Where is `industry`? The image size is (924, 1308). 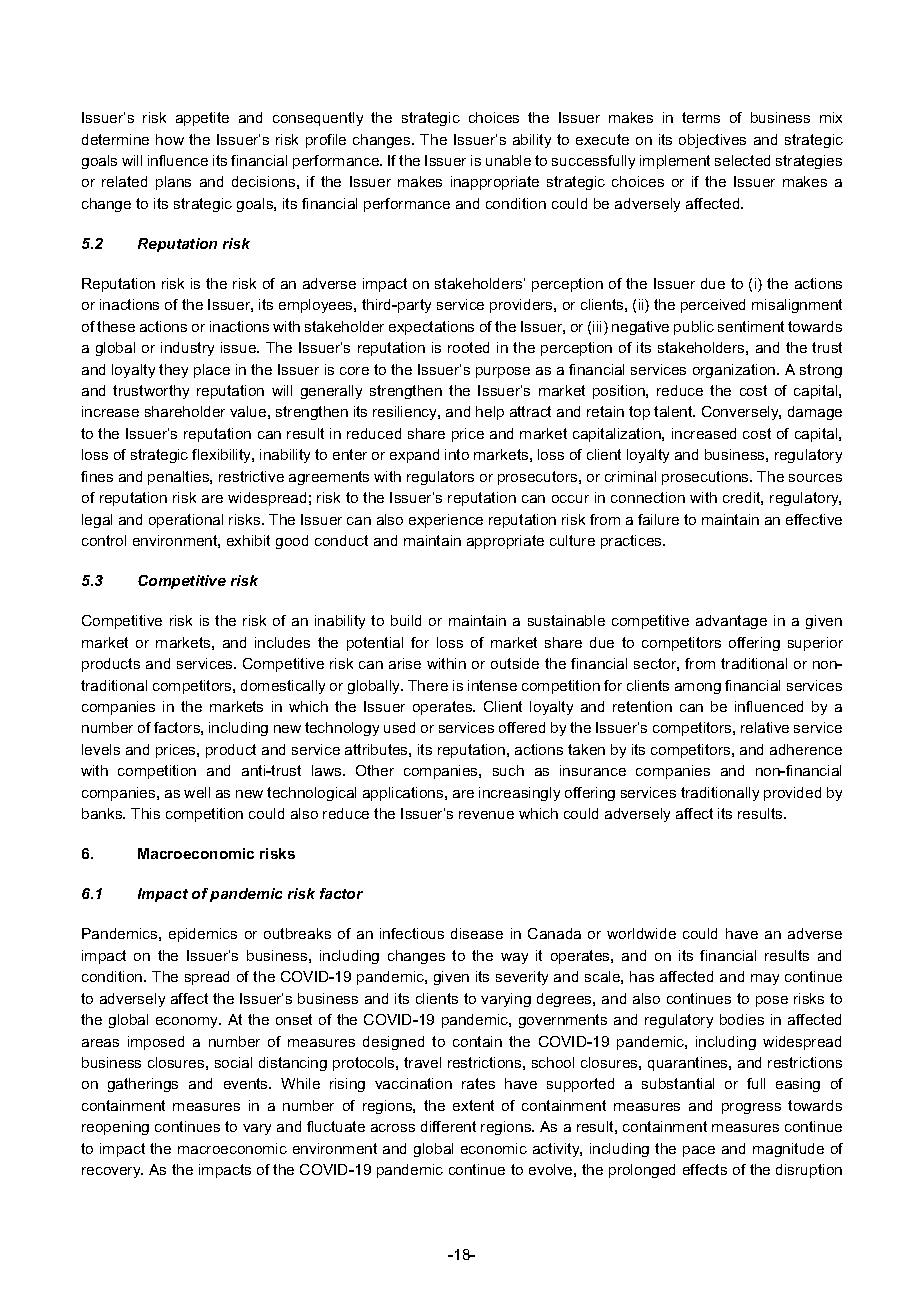
industry is located at coordinates (187, 349).
